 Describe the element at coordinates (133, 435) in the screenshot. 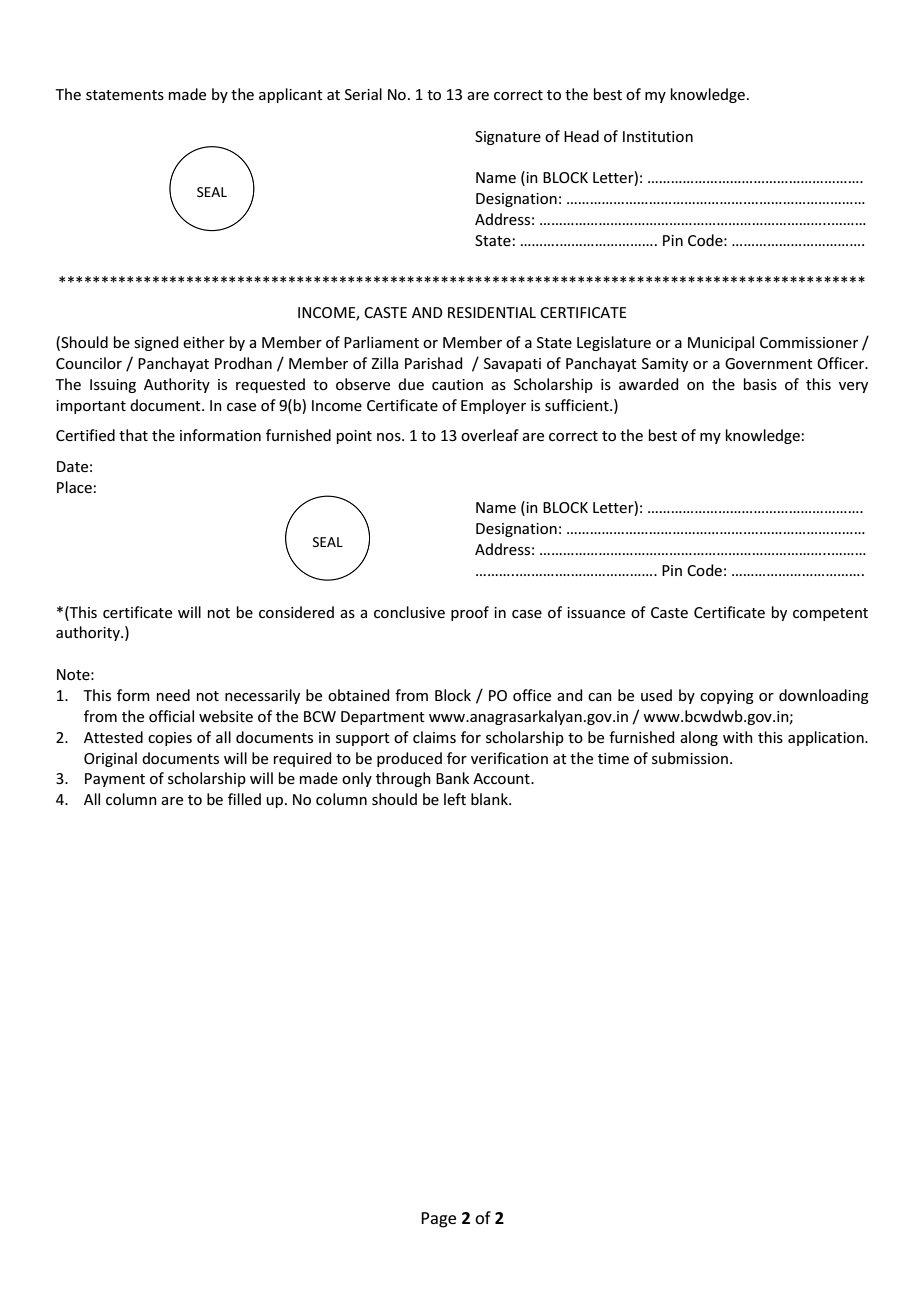

I see `that` at that location.
